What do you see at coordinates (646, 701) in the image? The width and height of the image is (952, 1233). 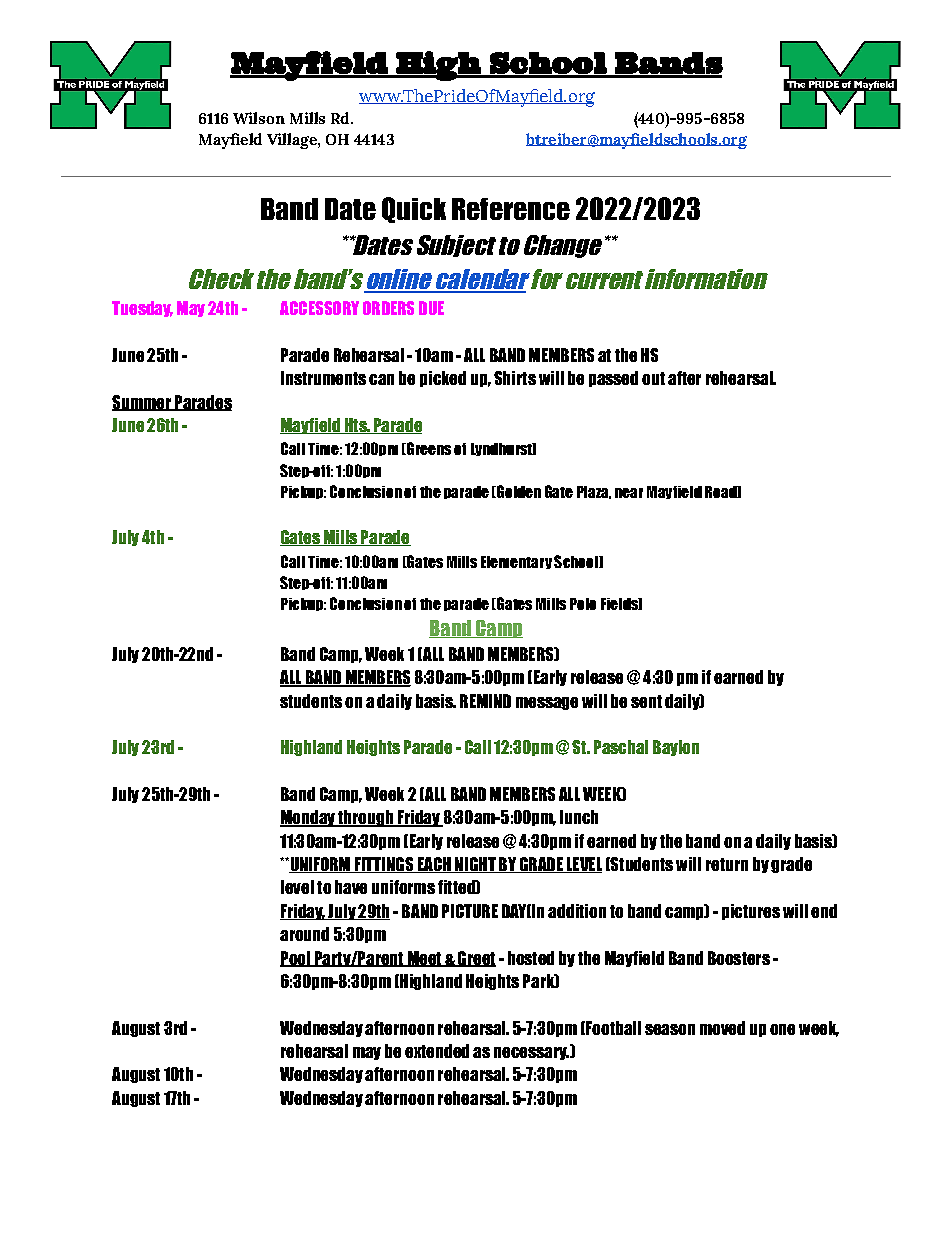 I see `sent` at bounding box center [646, 701].
